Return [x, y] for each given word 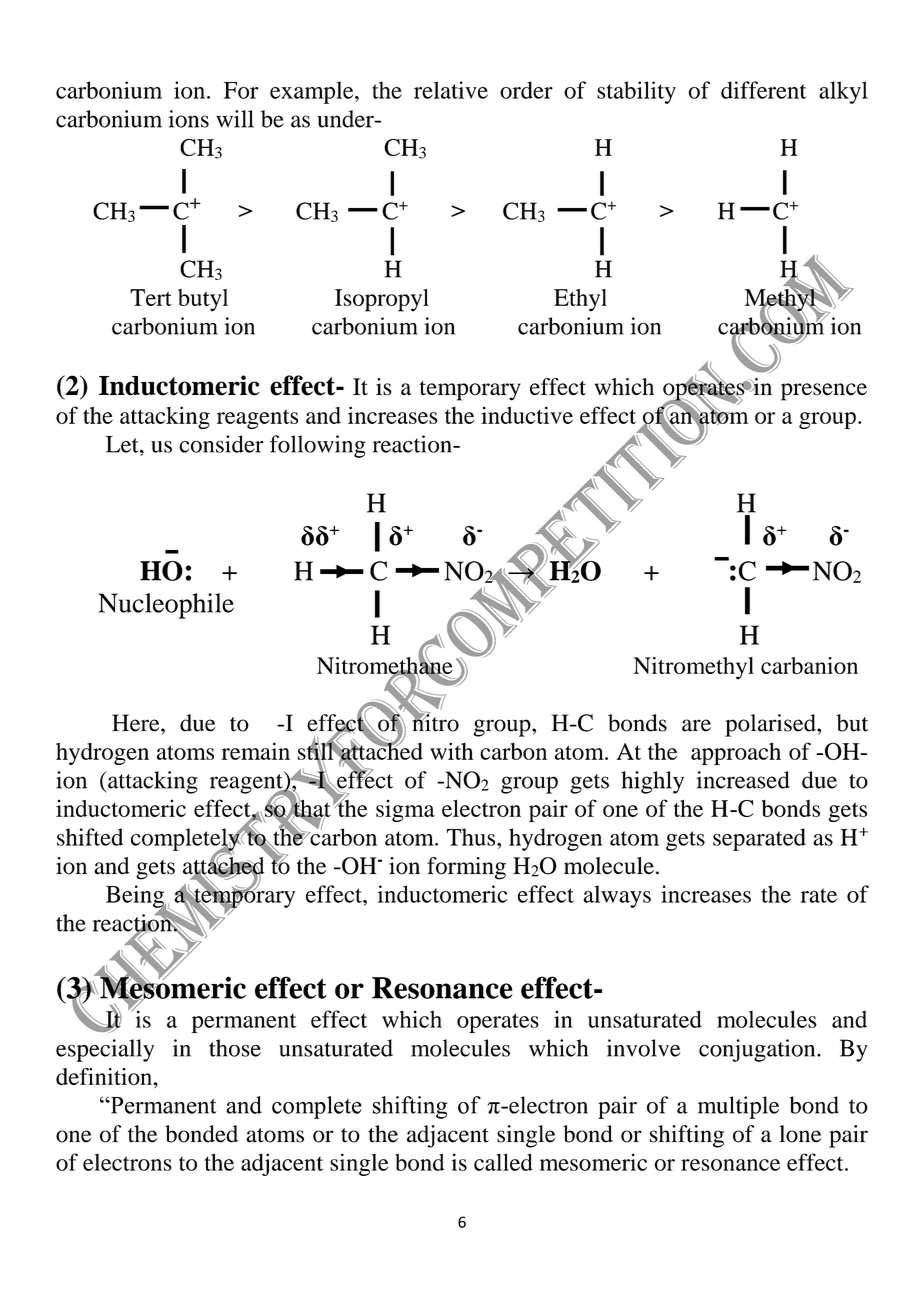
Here [137, 723]
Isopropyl [382, 300]
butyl [203, 300]
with [451, 751]
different [763, 90]
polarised [771, 725]
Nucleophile [166, 606]
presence [824, 392]
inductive [527, 415]
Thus [472, 837]
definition [104, 1076]
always [617, 896]
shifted [90, 837]
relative [451, 90]
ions [188, 119]
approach [736, 753]
